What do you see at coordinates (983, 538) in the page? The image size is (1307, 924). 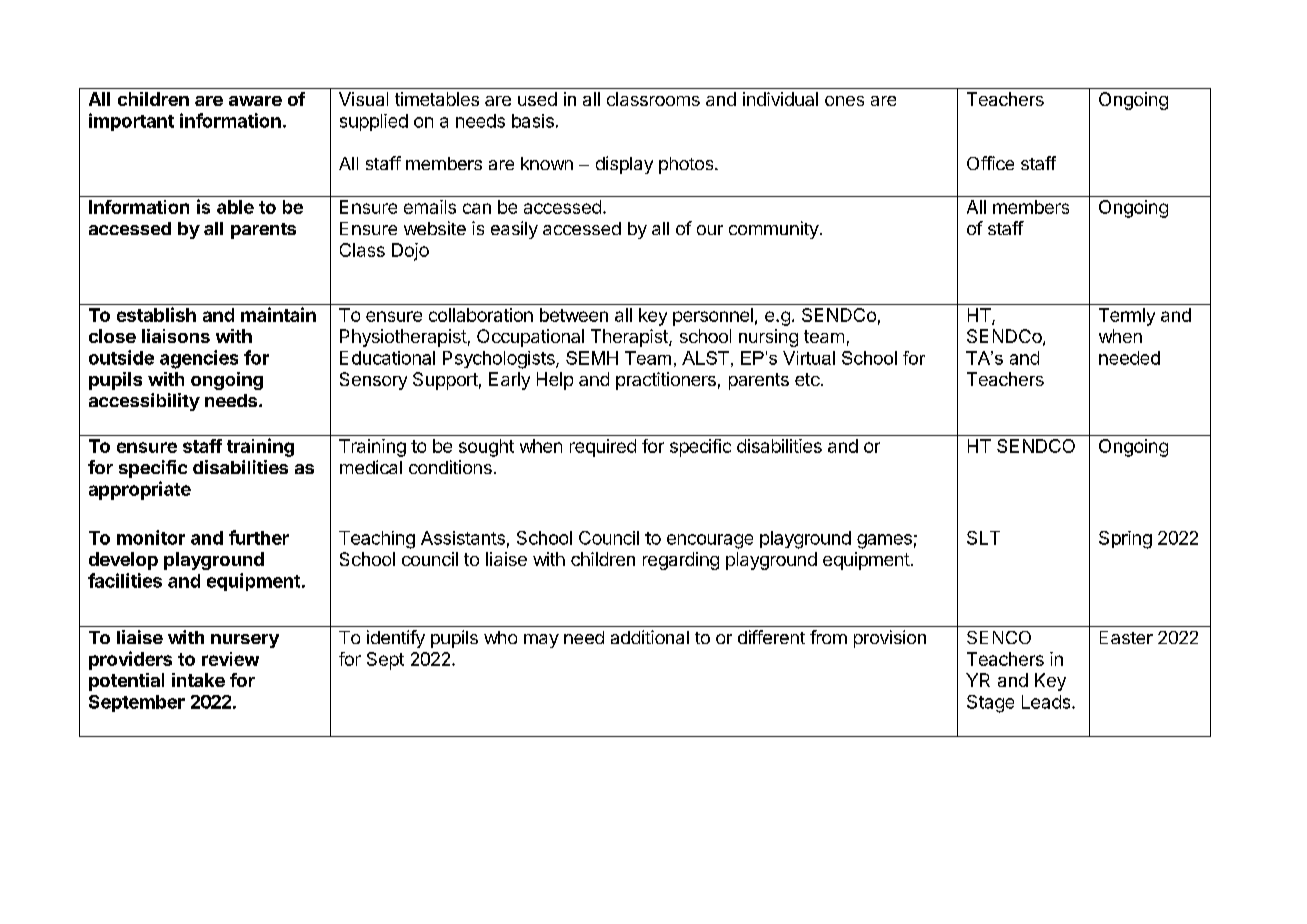 I see `SLT` at bounding box center [983, 538].
